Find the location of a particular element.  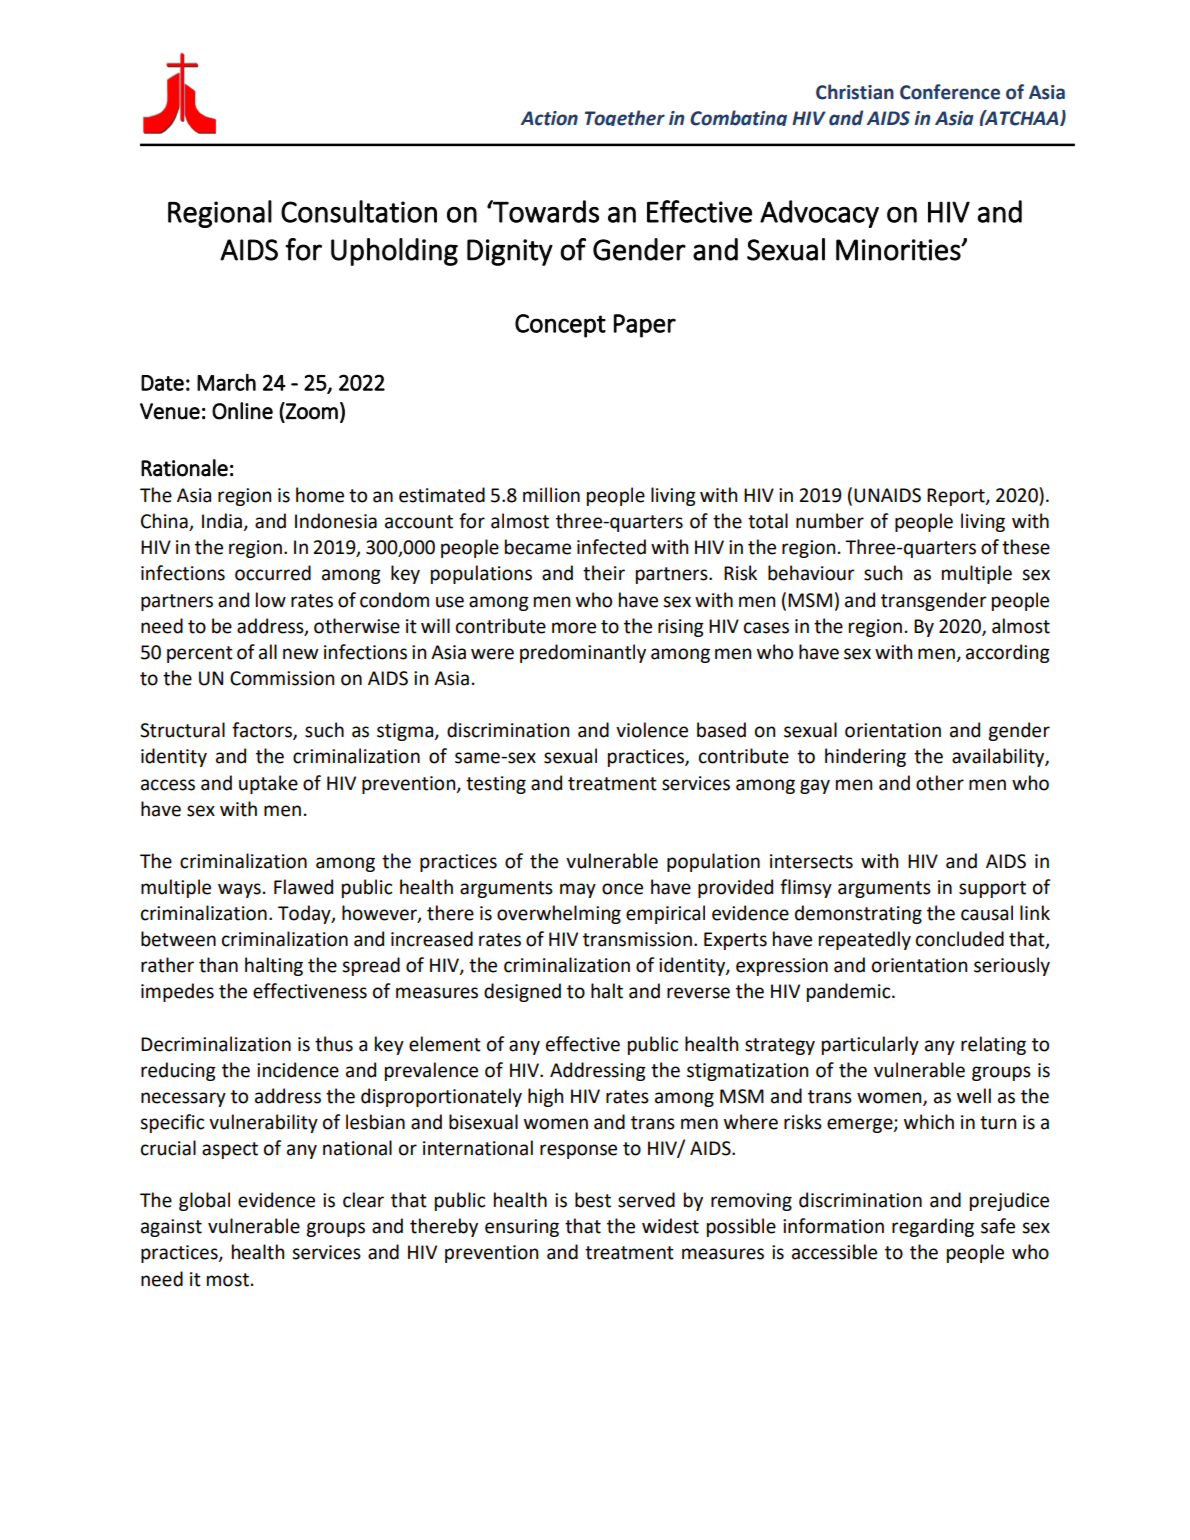

regarding is located at coordinates (933, 1227).
